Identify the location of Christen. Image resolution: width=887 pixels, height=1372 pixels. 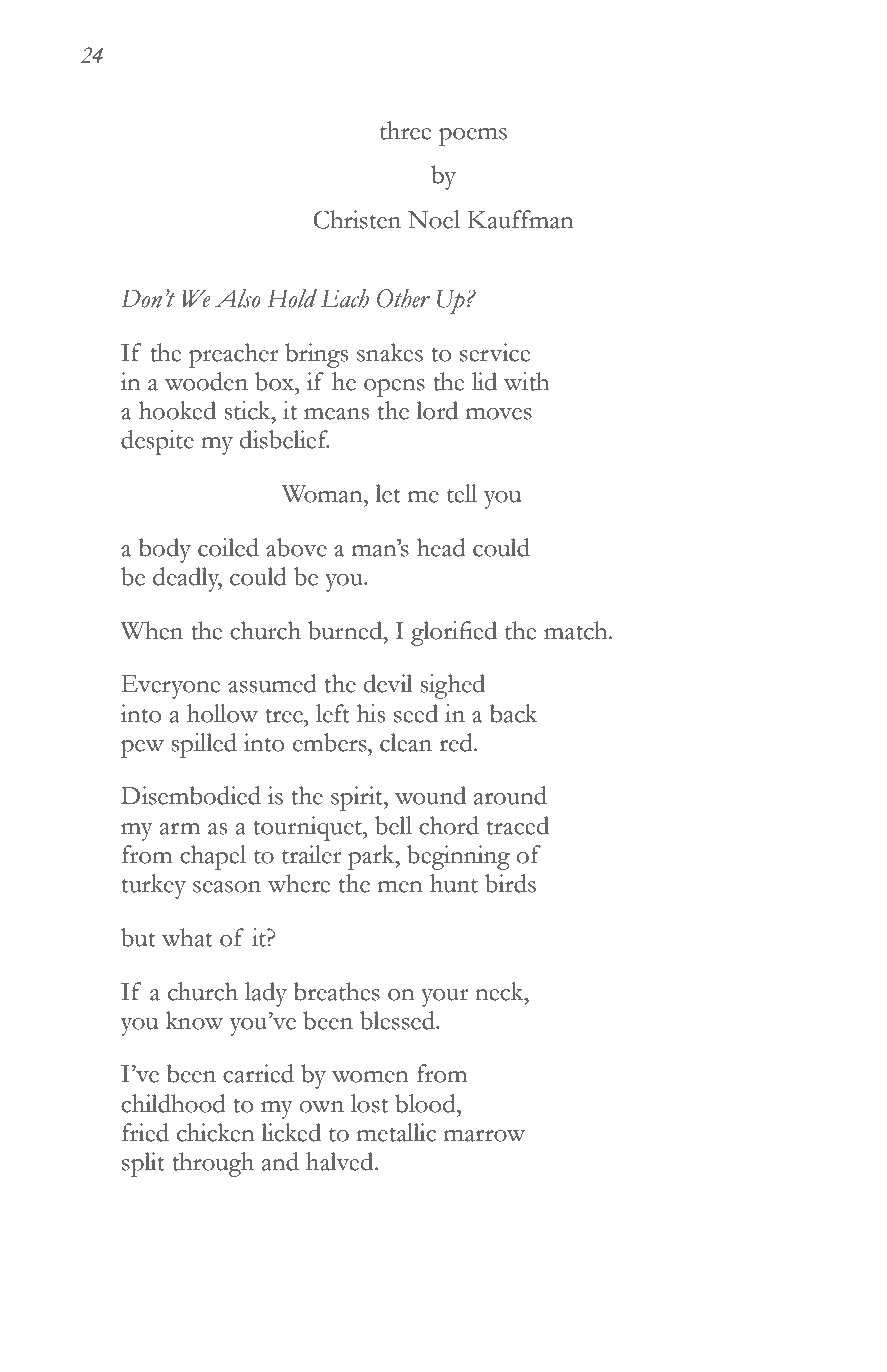
(357, 219).
